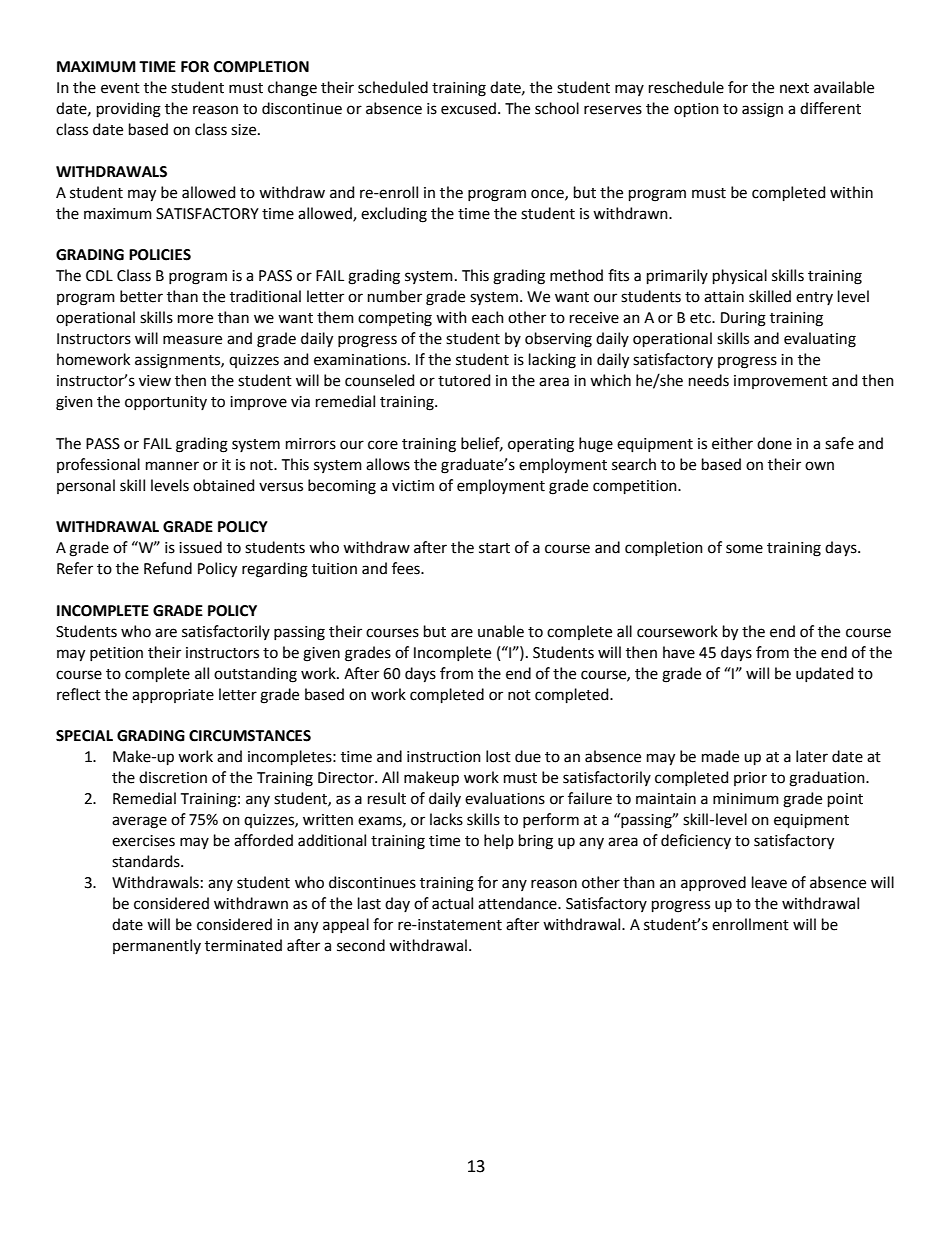 This document has width=952, height=1233. I want to click on option, so click(696, 110).
